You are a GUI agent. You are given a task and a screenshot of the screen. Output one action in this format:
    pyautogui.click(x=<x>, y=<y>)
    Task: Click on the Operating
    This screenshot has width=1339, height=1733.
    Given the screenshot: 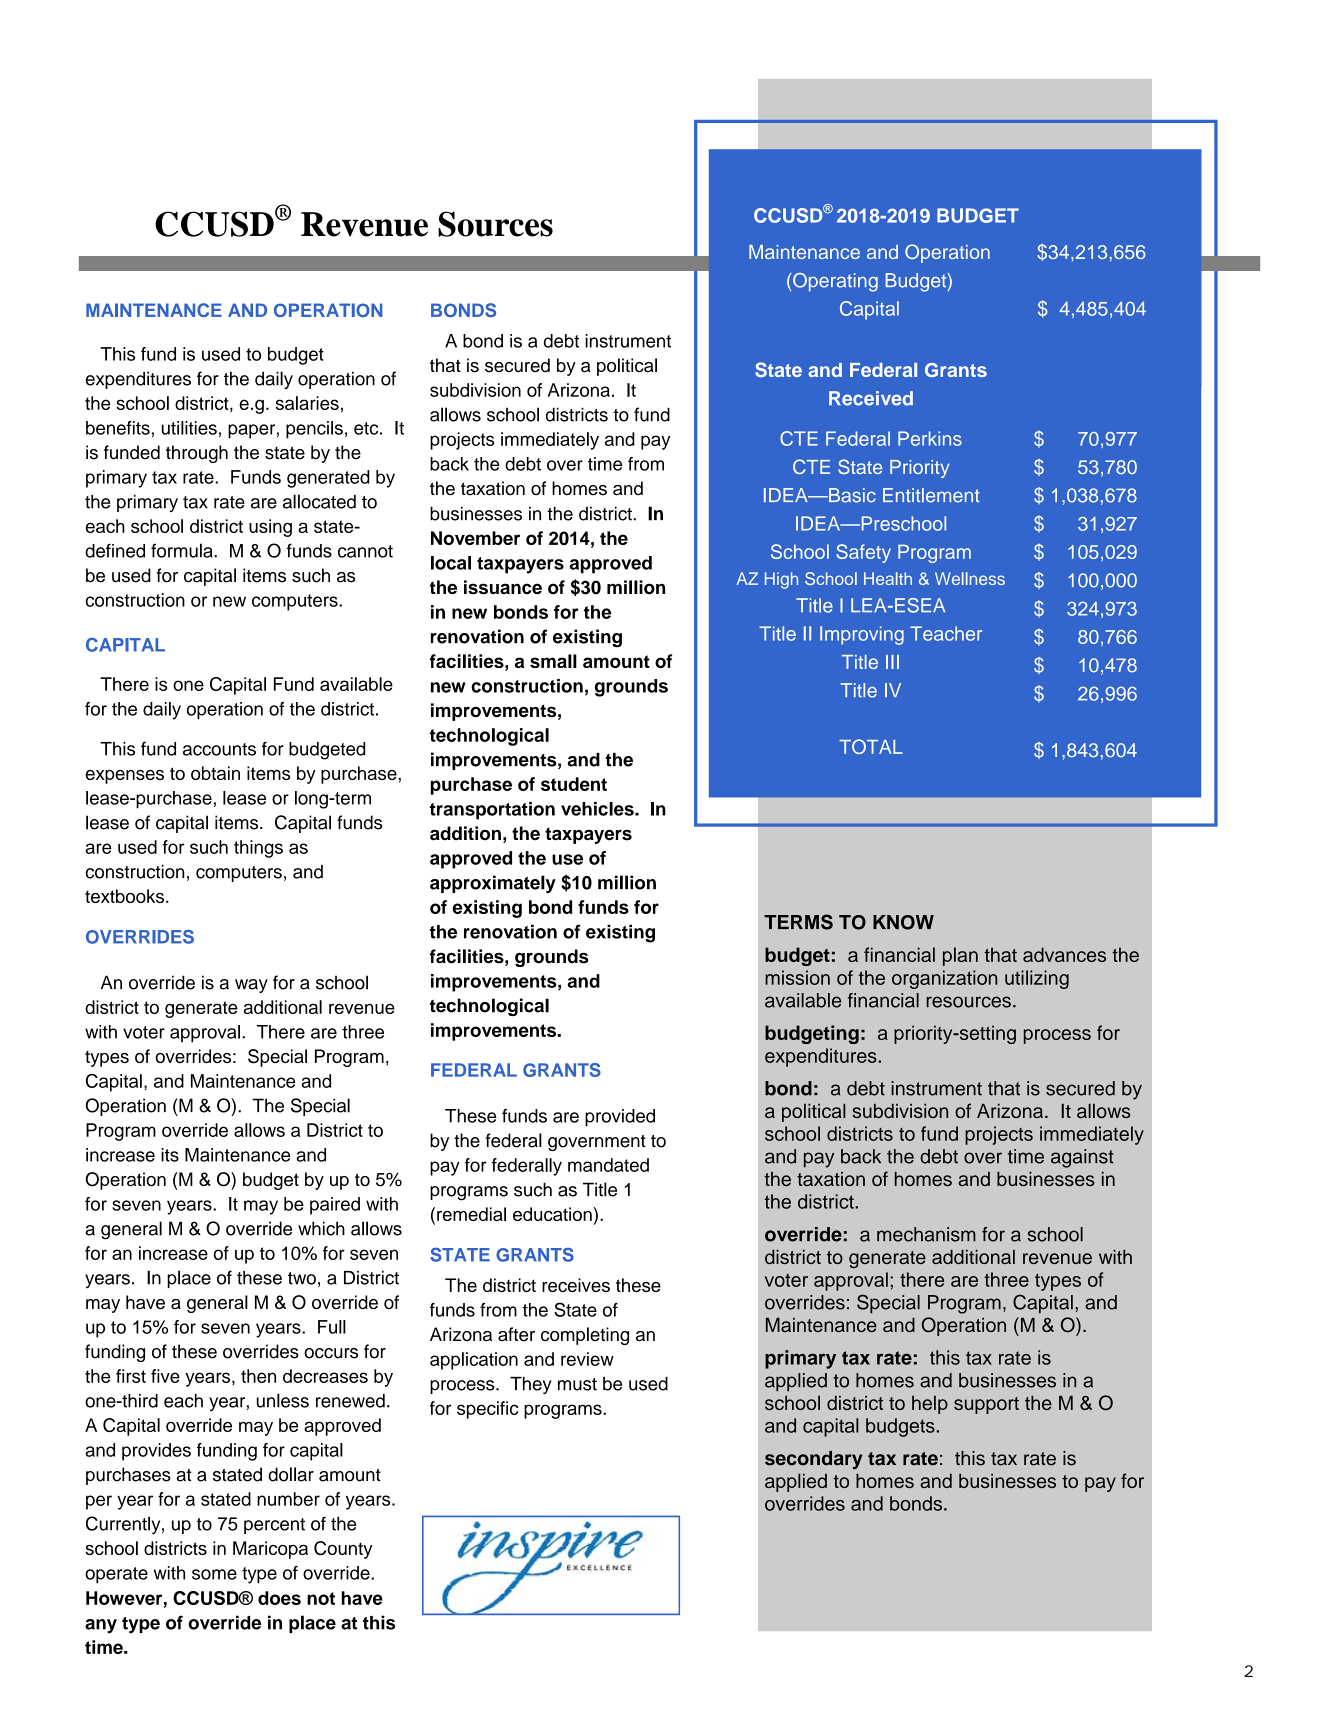 What is the action you would take?
    pyautogui.click(x=835, y=282)
